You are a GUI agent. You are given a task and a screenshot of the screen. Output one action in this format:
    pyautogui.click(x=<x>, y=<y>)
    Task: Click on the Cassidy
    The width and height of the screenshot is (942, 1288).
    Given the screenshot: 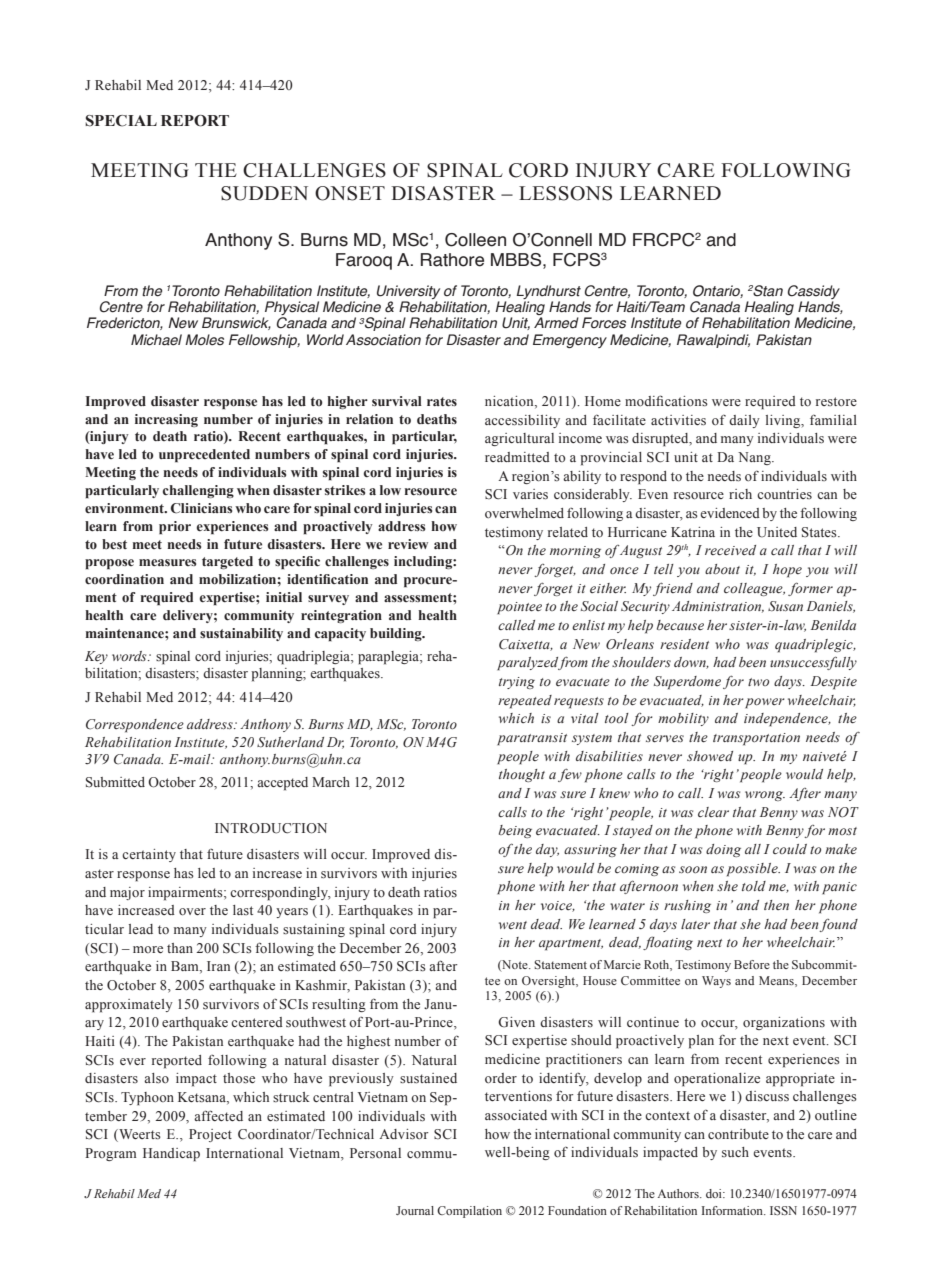 What is the action you would take?
    pyautogui.click(x=814, y=293)
